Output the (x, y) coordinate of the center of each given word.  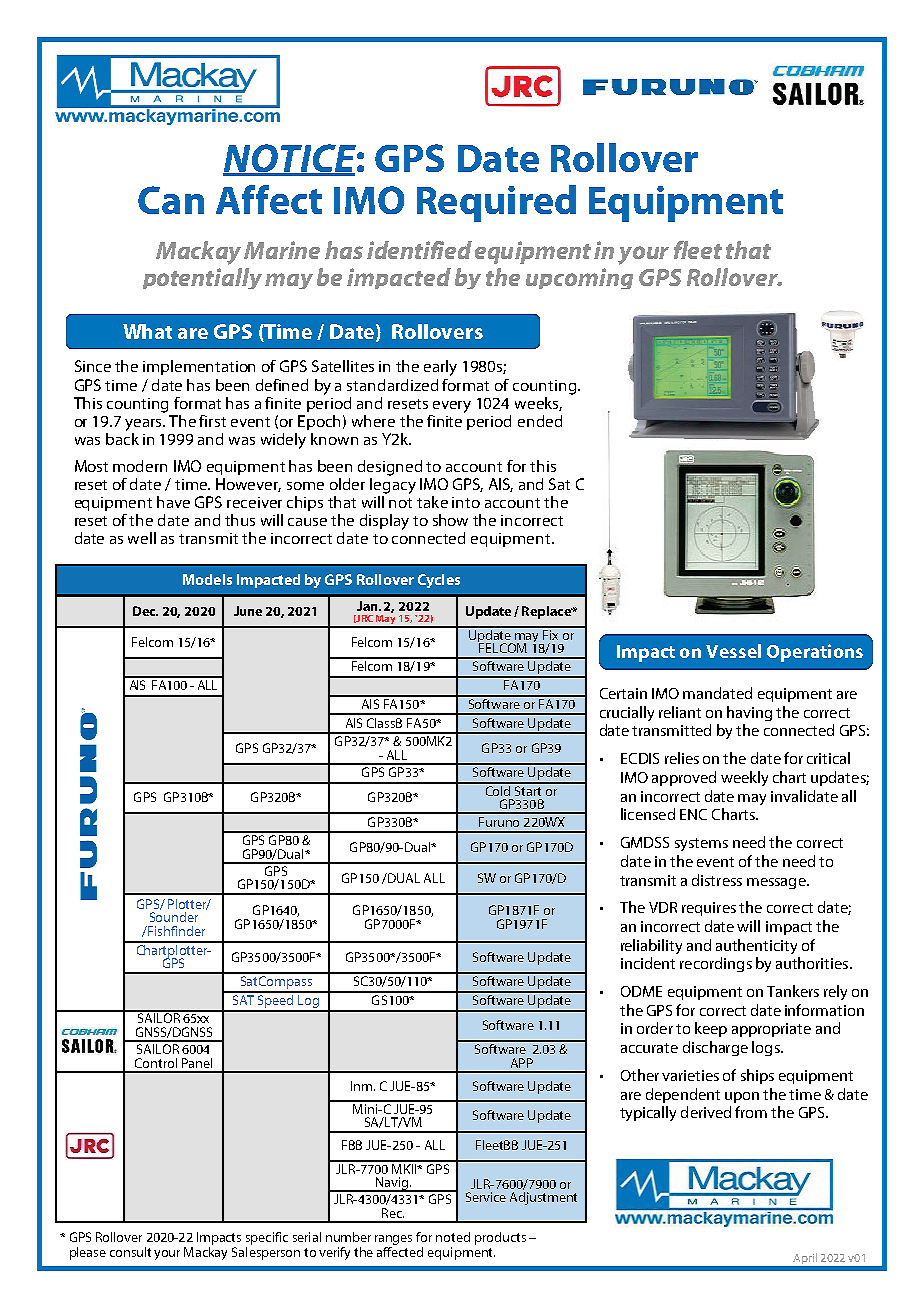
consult (130, 1252)
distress (717, 880)
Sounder (174, 917)
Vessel (733, 651)
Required (496, 203)
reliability (651, 946)
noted (453, 1237)
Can (171, 200)
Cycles (439, 581)
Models (207, 579)
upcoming (579, 278)
